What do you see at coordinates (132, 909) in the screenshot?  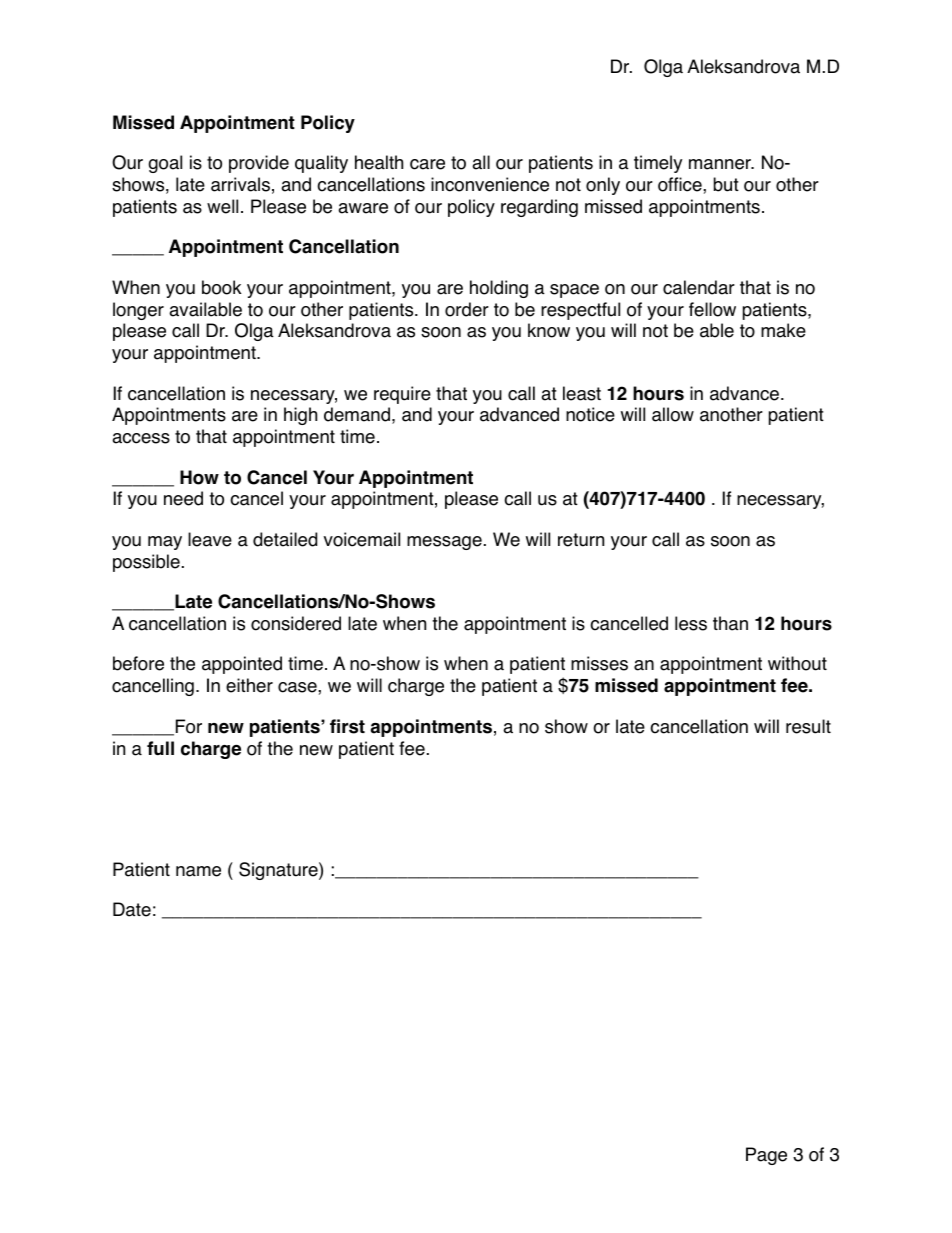 I see `Date` at bounding box center [132, 909].
